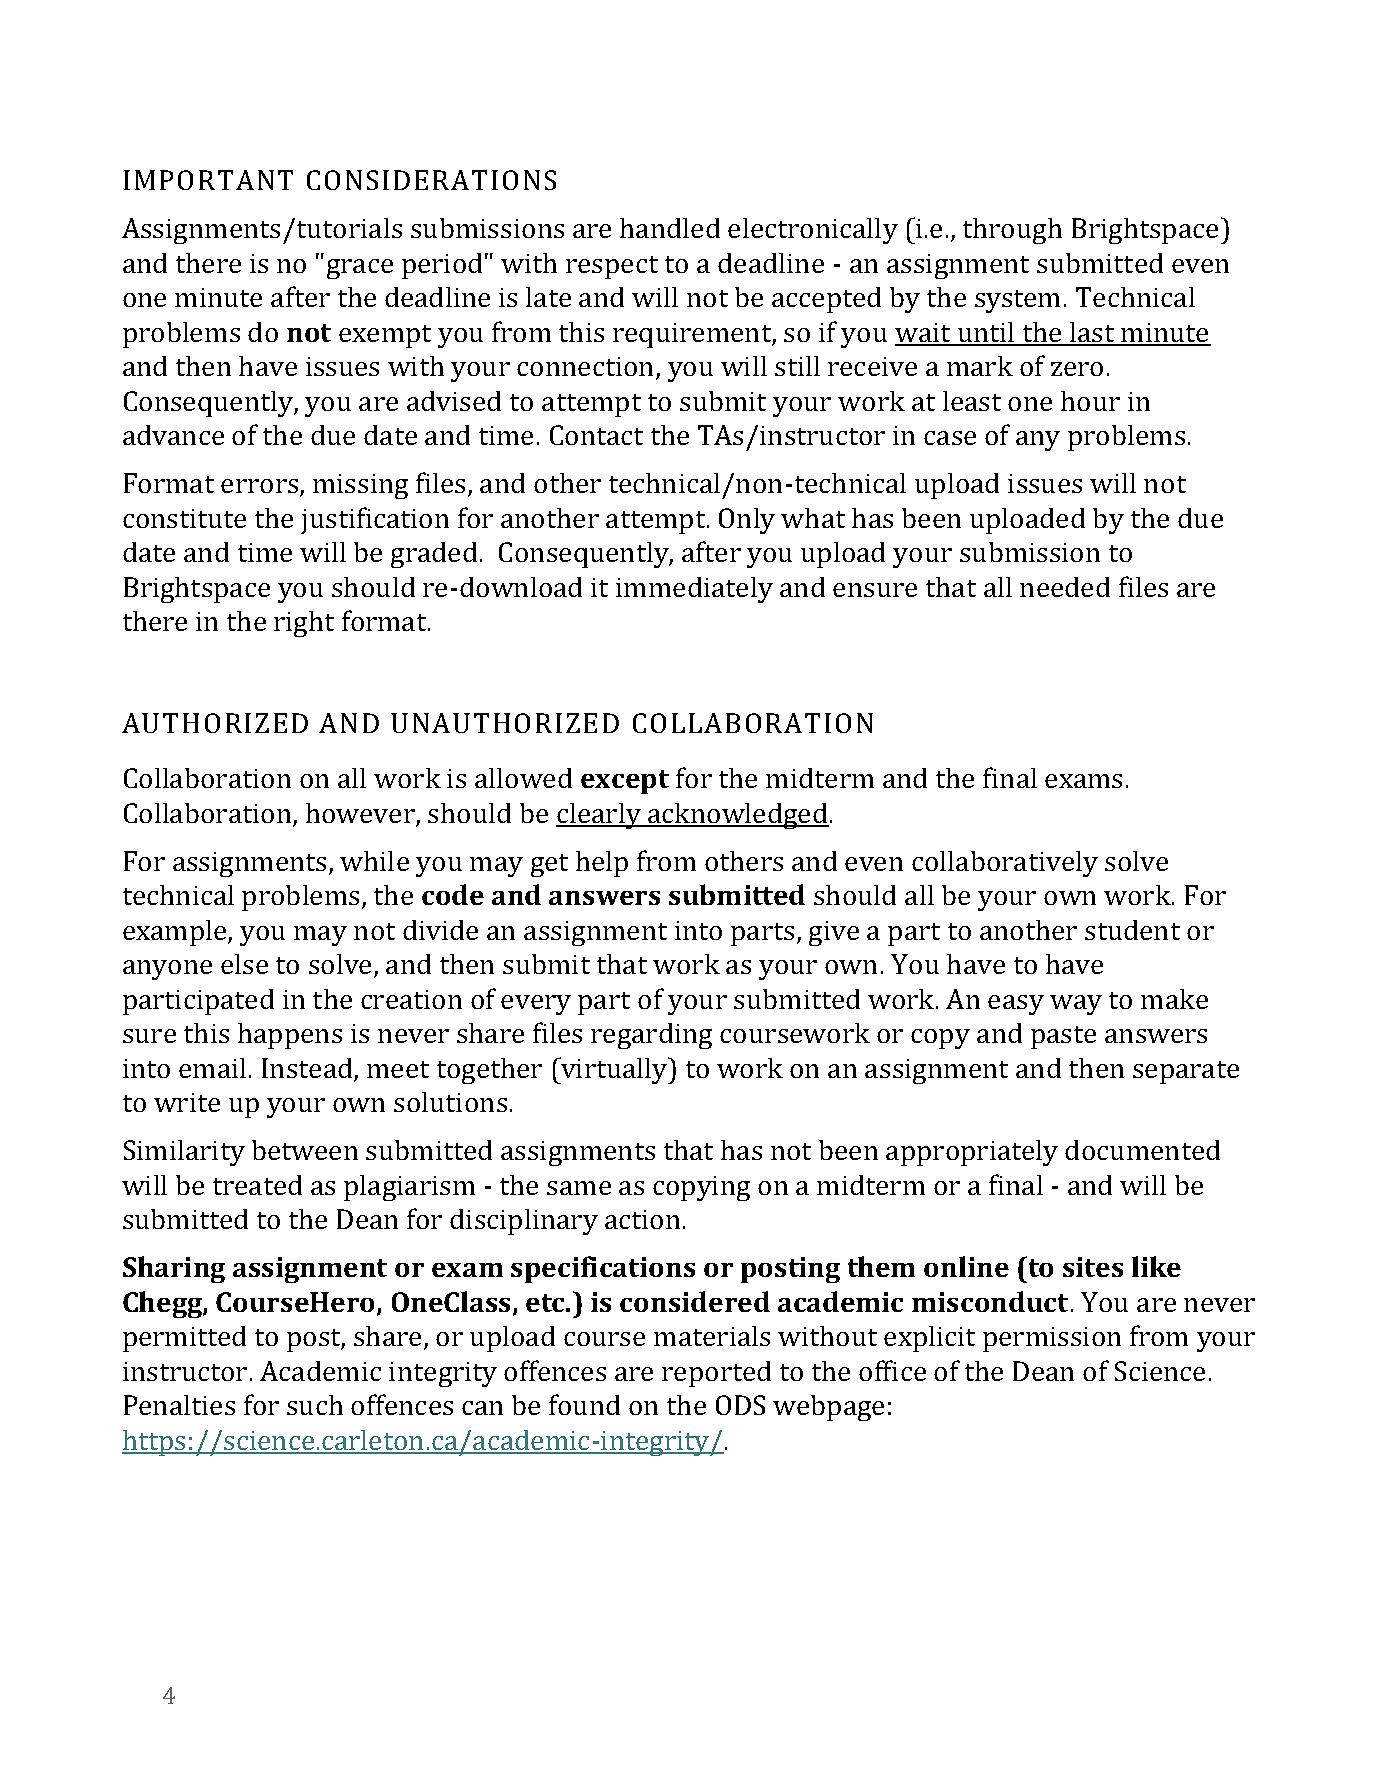  I want to click on such, so click(315, 1405).
